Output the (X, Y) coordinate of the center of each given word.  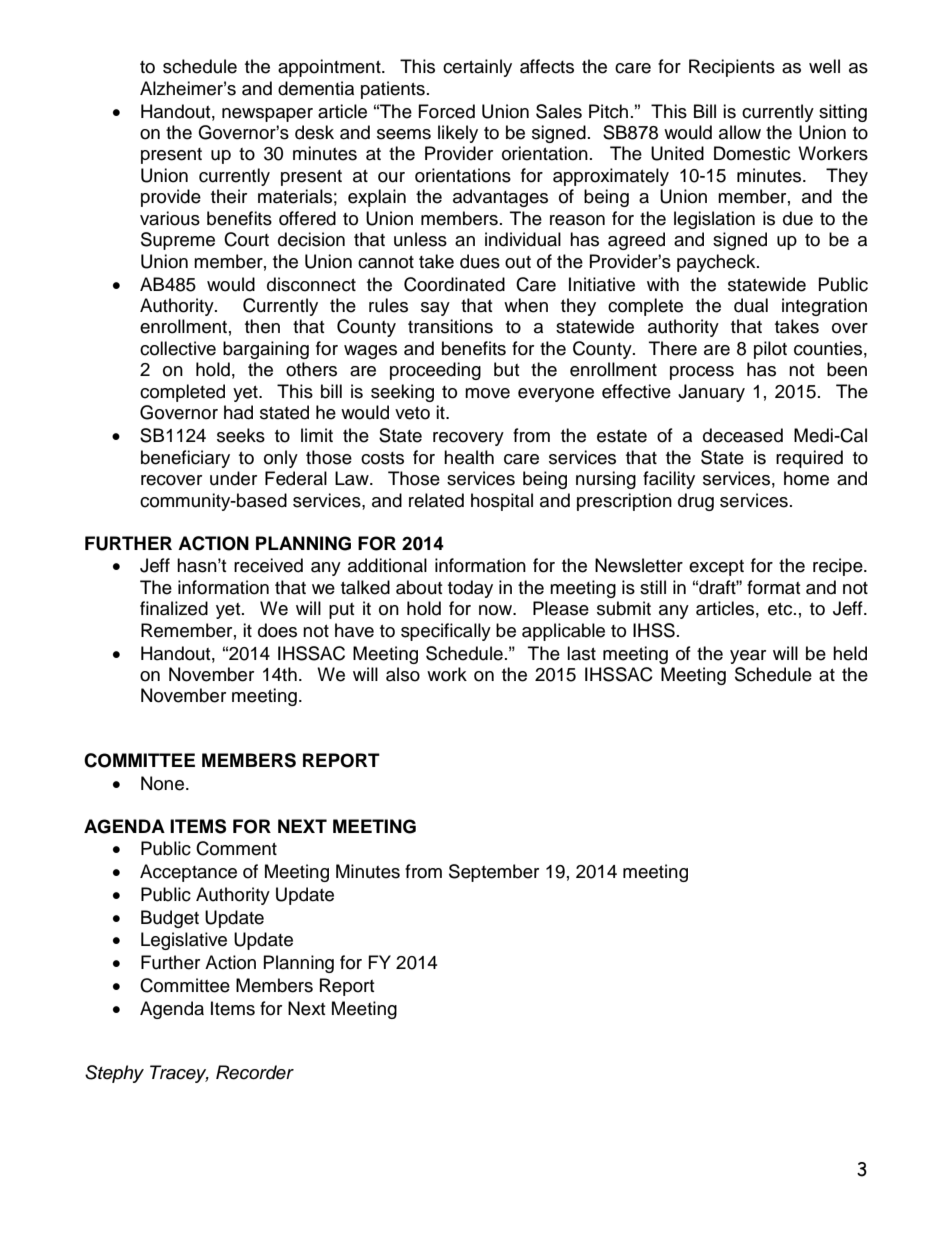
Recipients (732, 68)
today (470, 589)
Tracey (179, 1074)
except (716, 568)
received (268, 565)
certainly (477, 68)
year (748, 657)
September (494, 873)
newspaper (267, 115)
